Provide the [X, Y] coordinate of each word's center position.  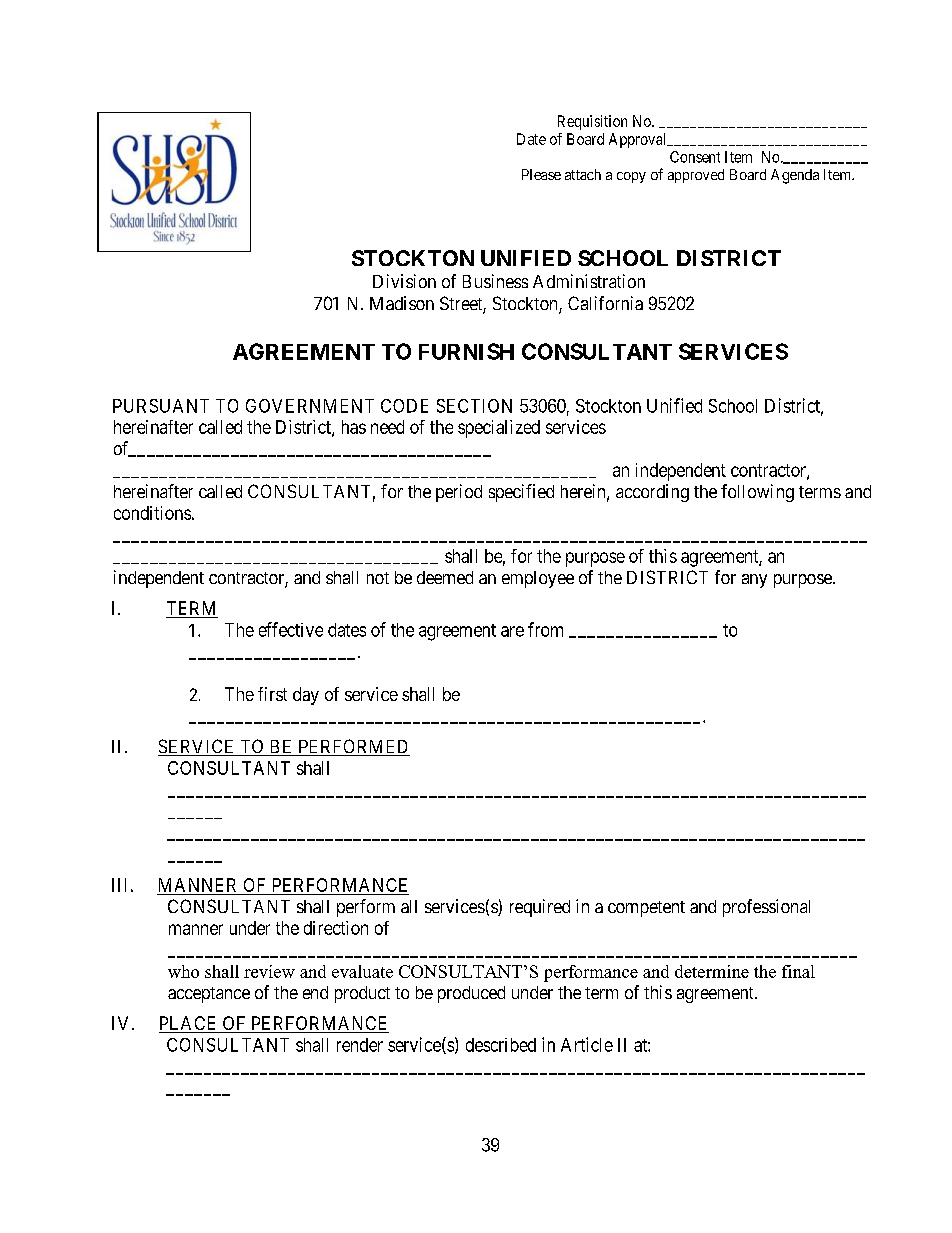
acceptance [209, 995]
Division [404, 281]
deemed [445, 577]
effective [291, 629]
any [754, 581]
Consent [695, 157]
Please [541, 174]
